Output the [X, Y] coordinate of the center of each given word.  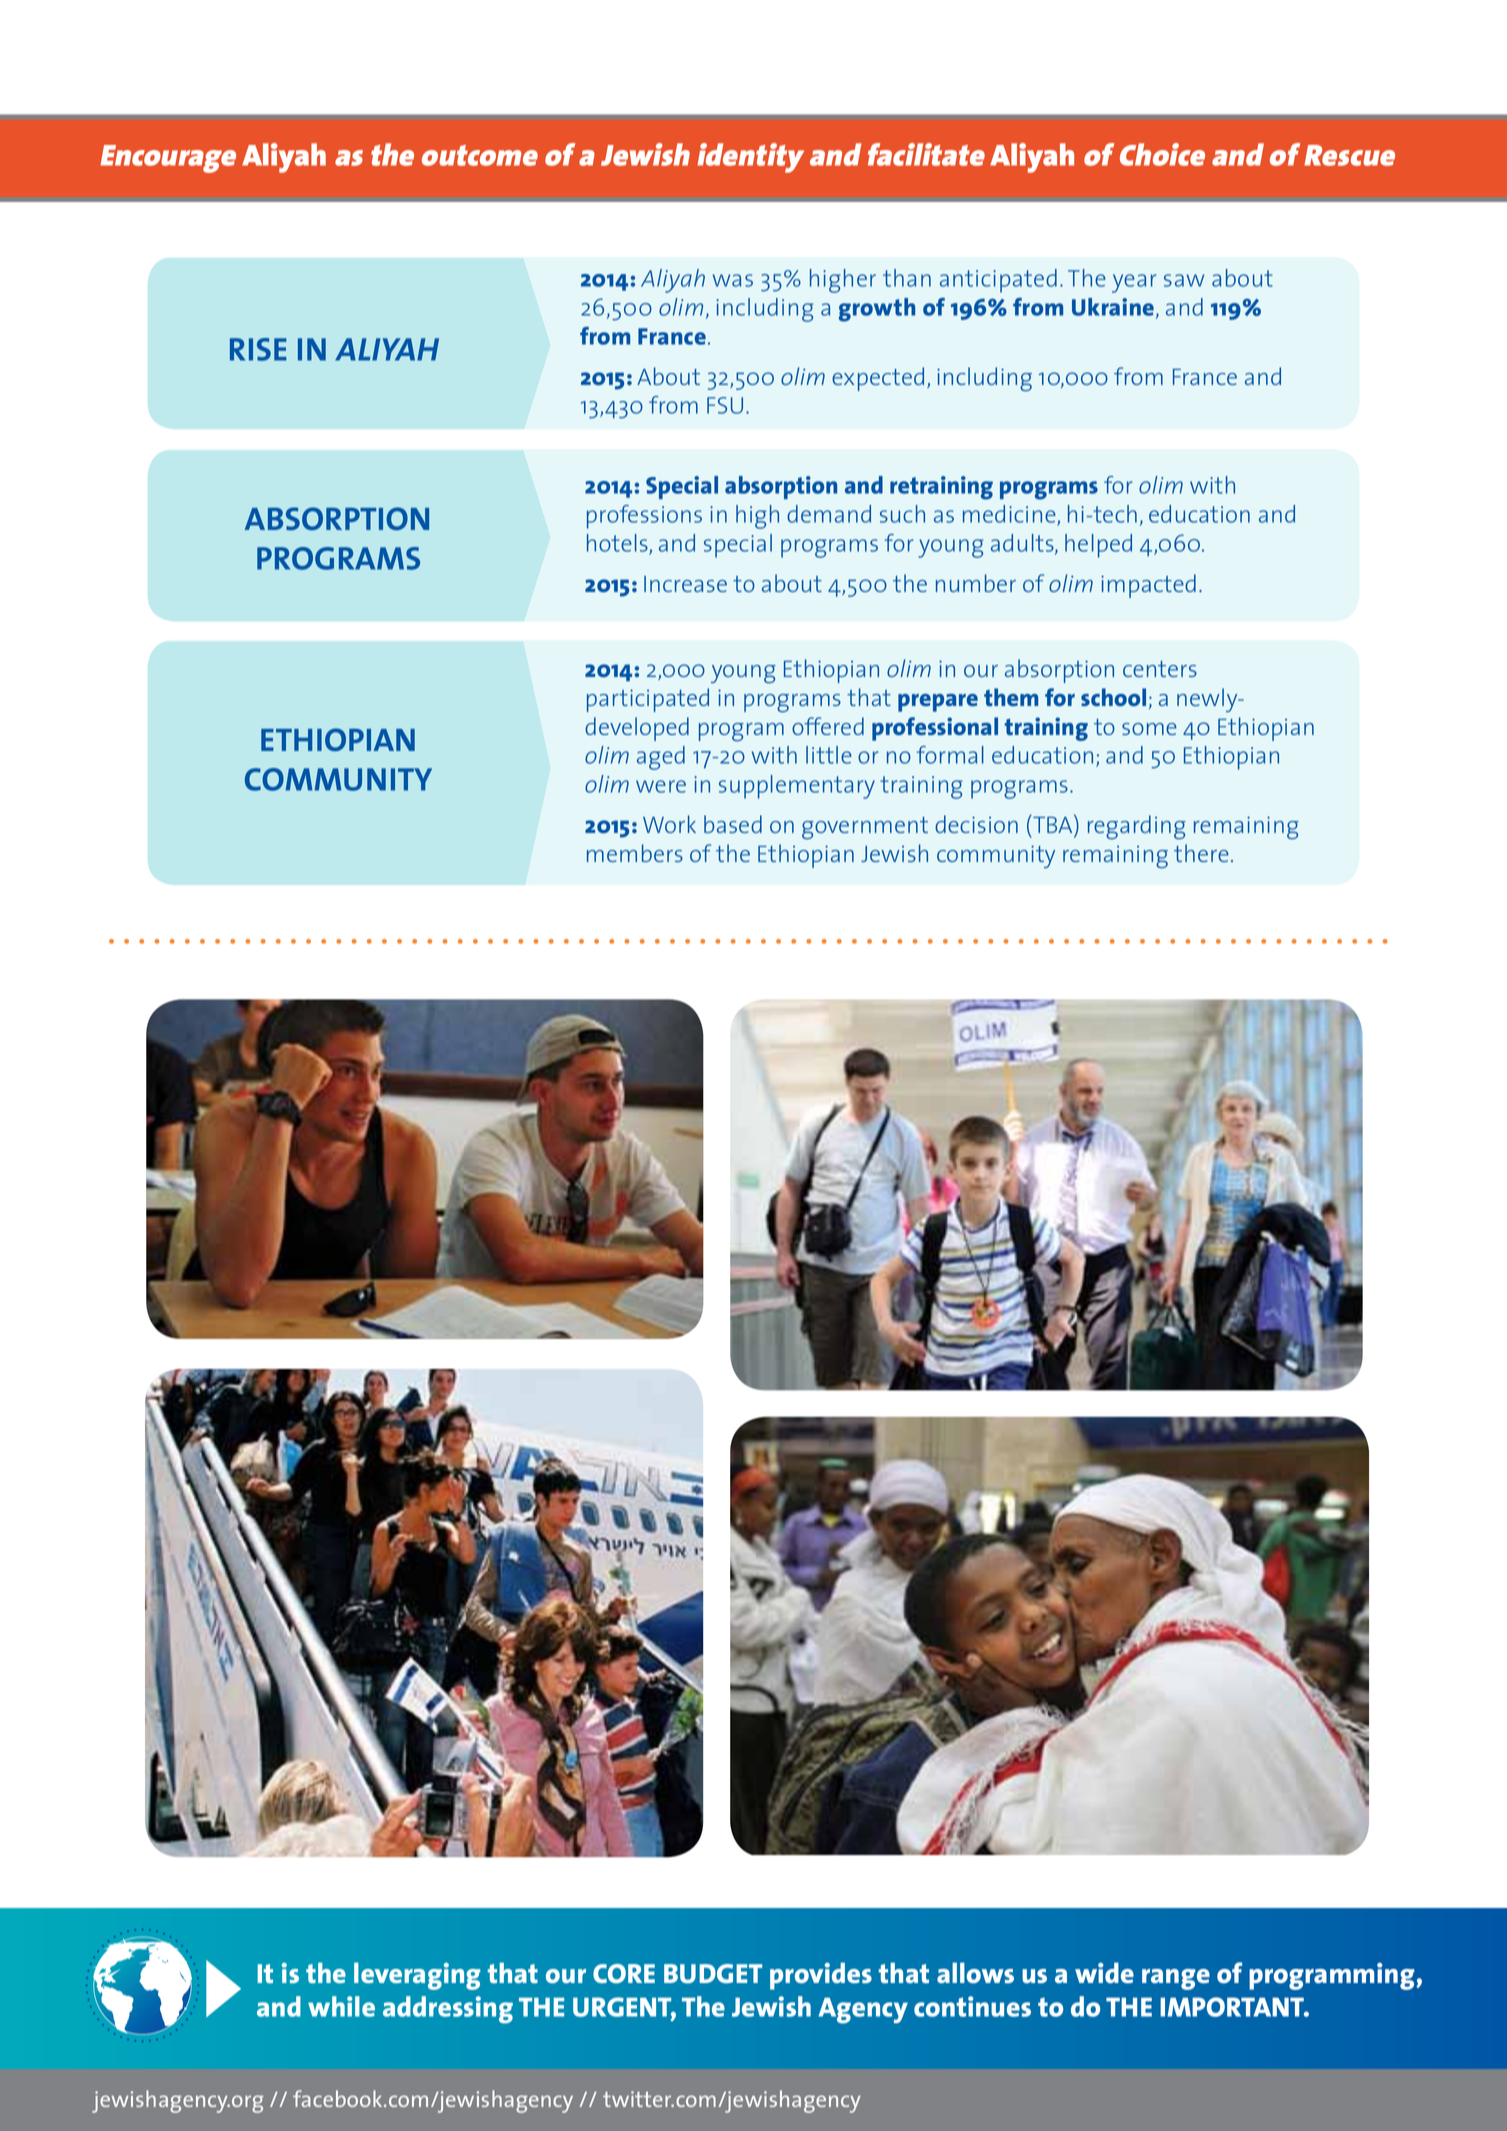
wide [1104, 1973]
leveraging [417, 1976]
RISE [258, 349]
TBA [1053, 823]
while [341, 2006]
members [635, 853]
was [733, 280]
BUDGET [713, 1974]
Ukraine [1114, 308]
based [733, 824]
